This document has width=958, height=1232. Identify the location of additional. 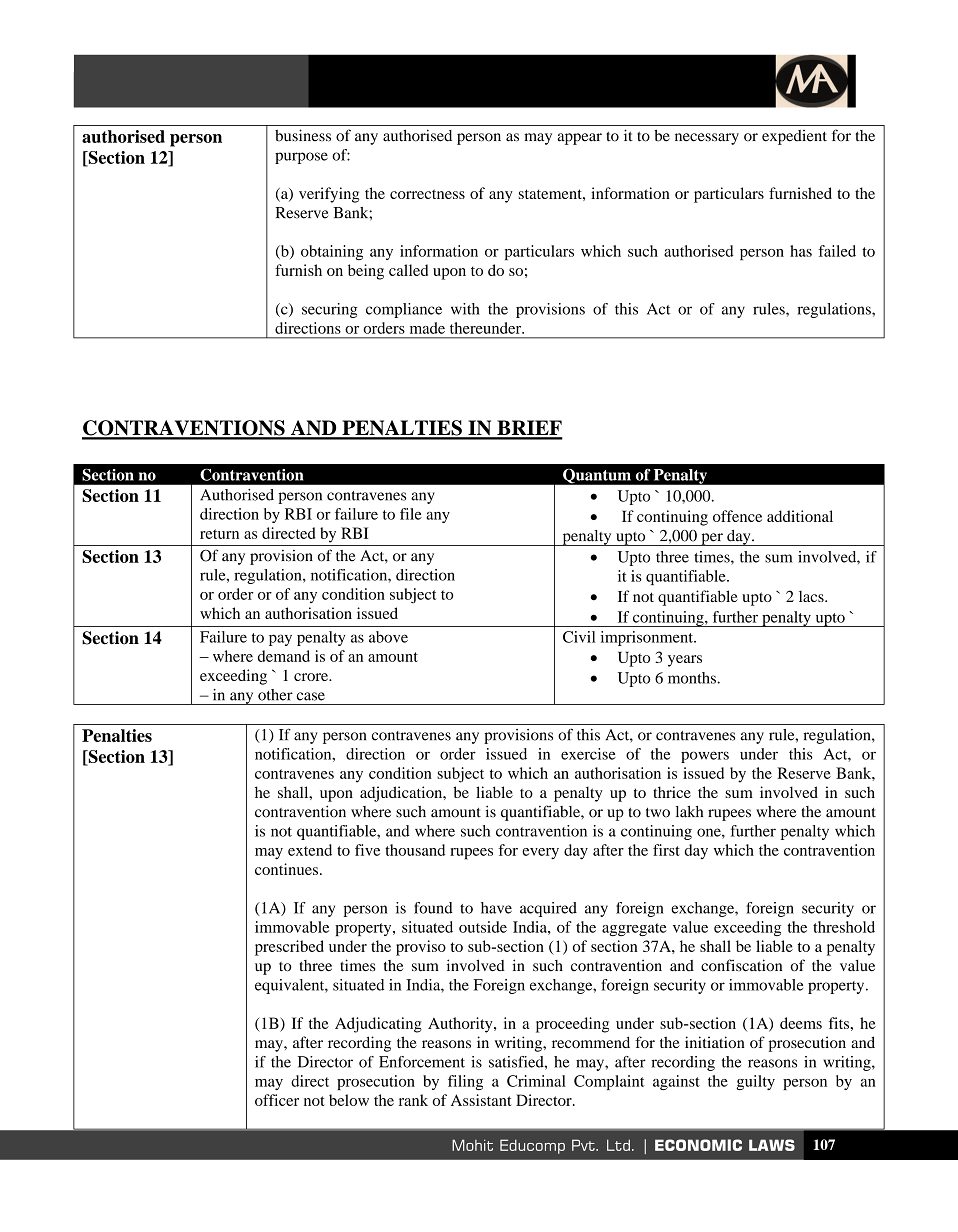
(800, 516).
